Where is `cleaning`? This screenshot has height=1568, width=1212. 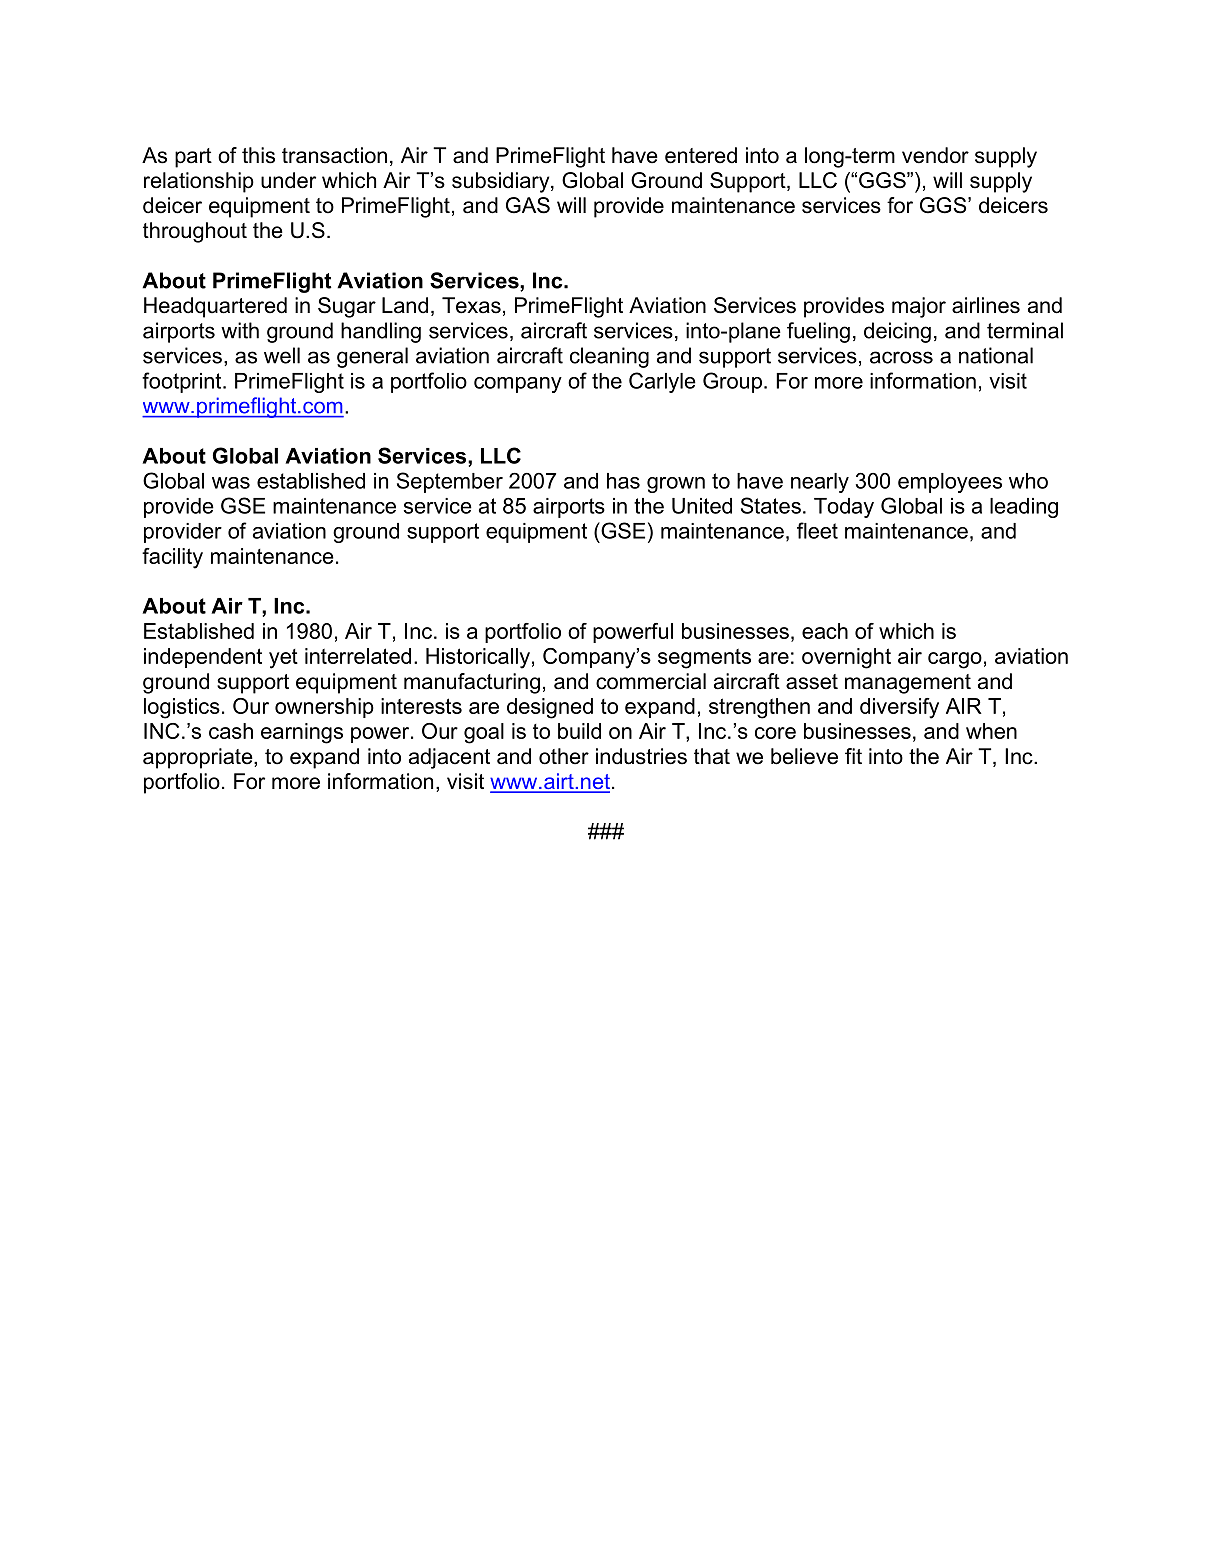
cleaning is located at coordinates (609, 357).
